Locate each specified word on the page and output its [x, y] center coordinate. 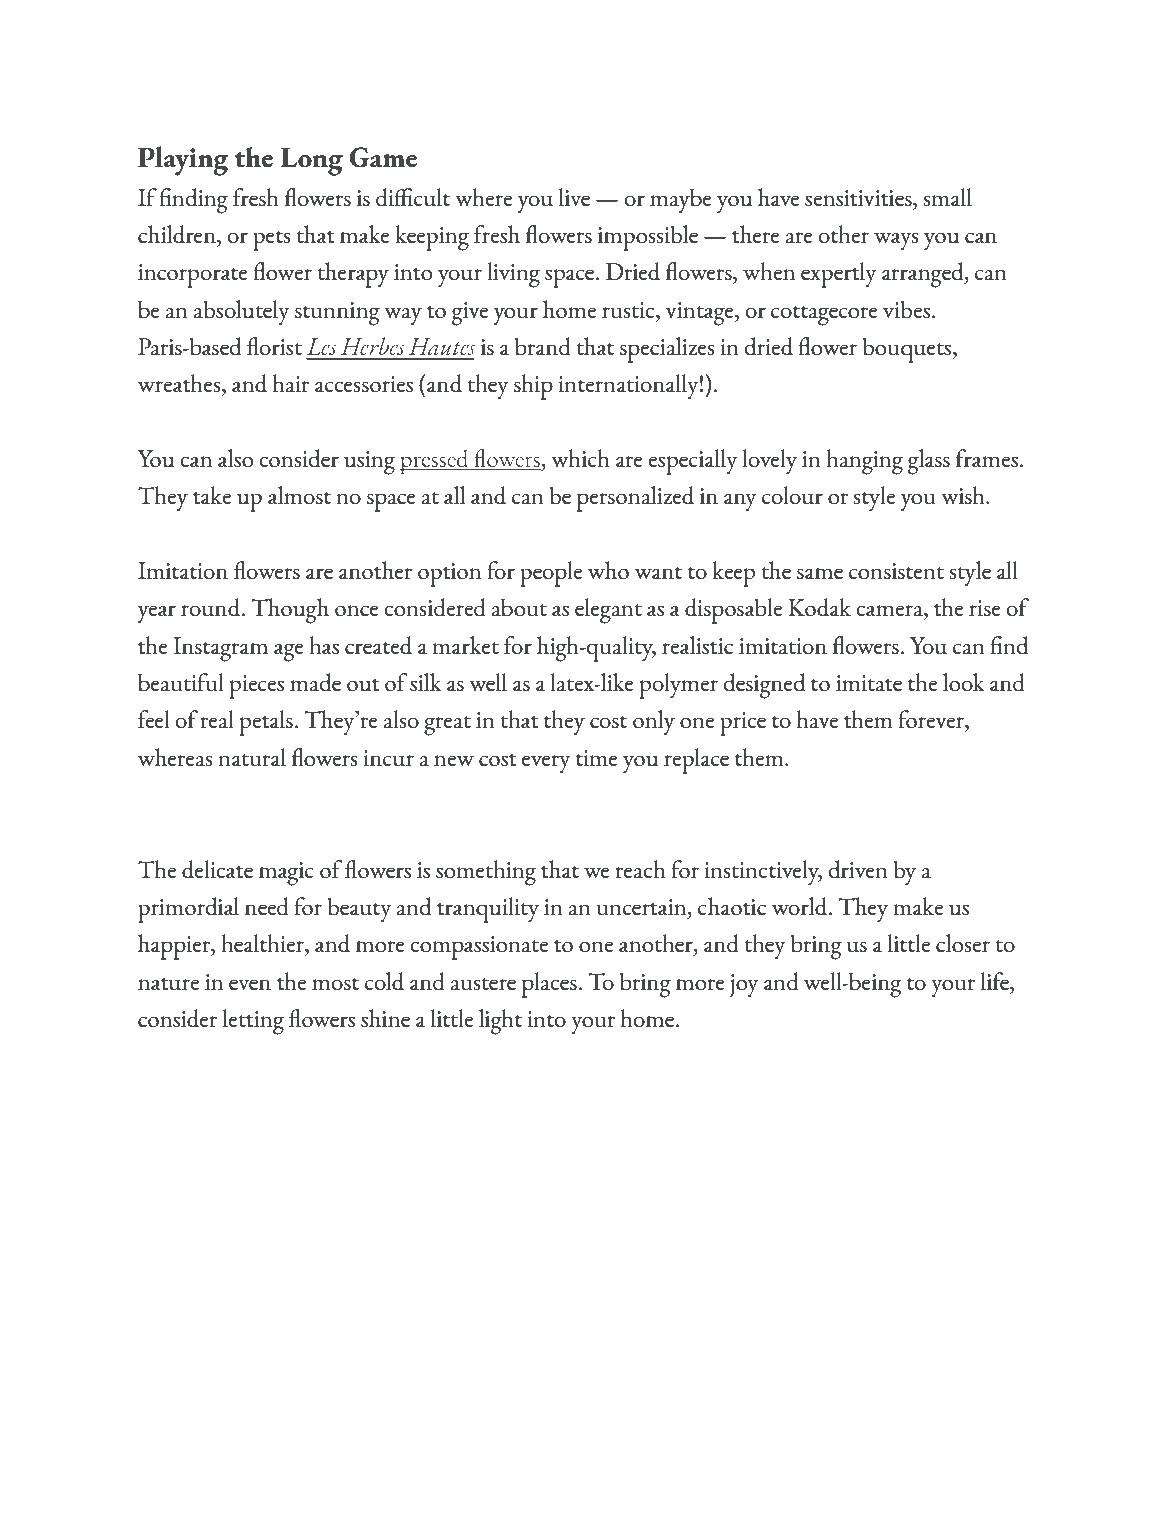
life [996, 981]
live [574, 197]
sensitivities [859, 198]
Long [312, 161]
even [250, 984]
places [550, 985]
